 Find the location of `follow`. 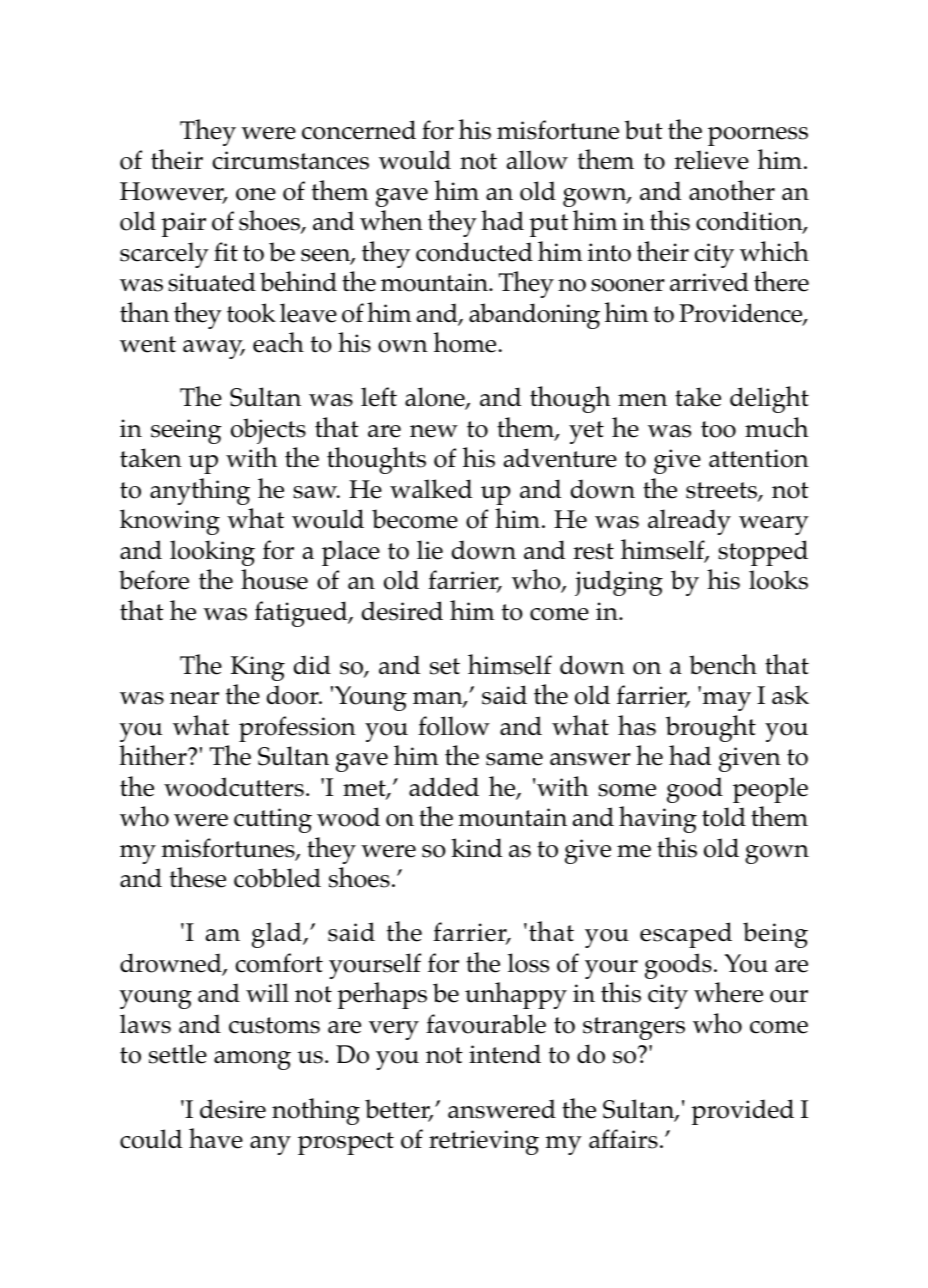

follow is located at coordinates (454, 726).
